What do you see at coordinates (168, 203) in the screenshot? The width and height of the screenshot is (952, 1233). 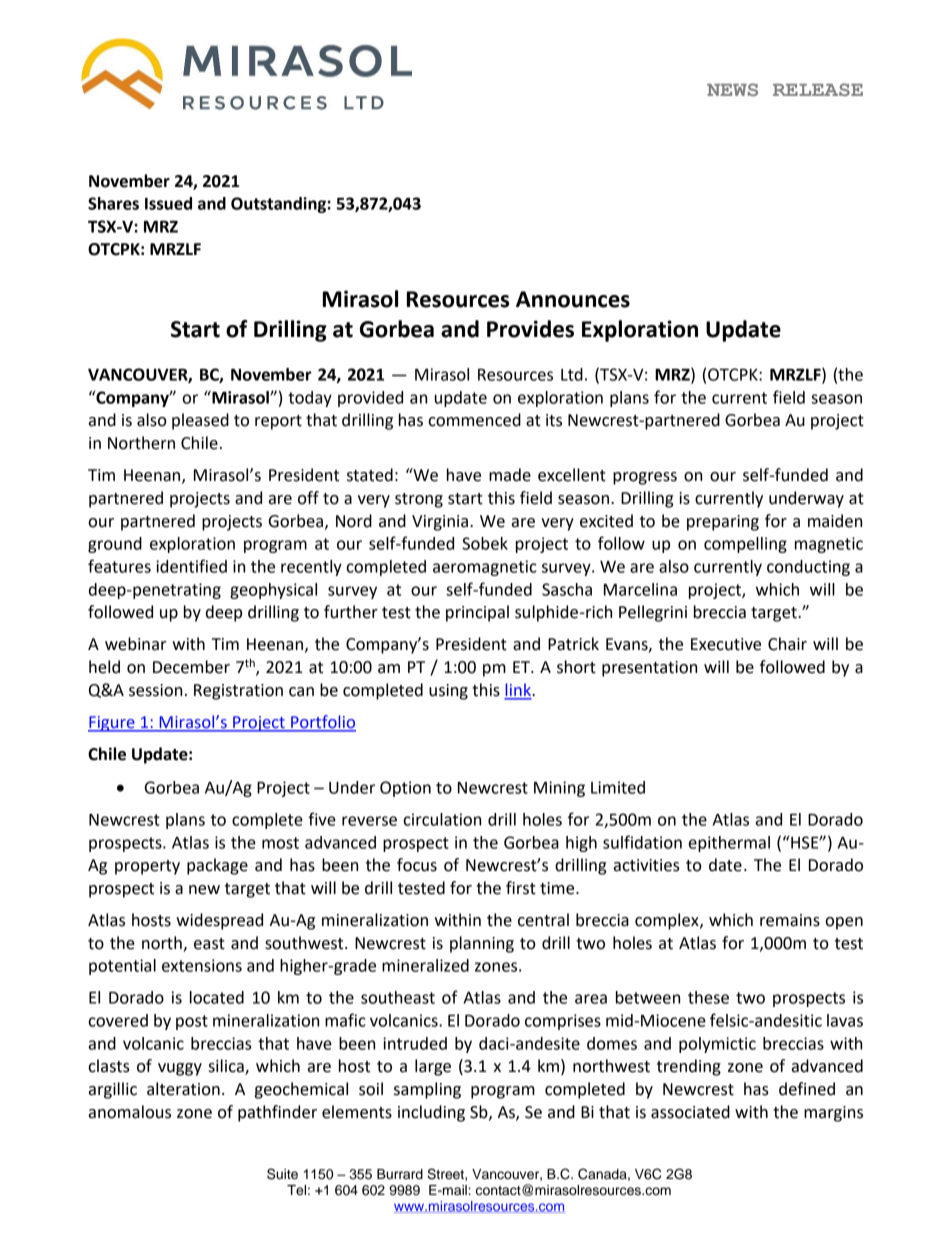 I see `Issued` at bounding box center [168, 203].
